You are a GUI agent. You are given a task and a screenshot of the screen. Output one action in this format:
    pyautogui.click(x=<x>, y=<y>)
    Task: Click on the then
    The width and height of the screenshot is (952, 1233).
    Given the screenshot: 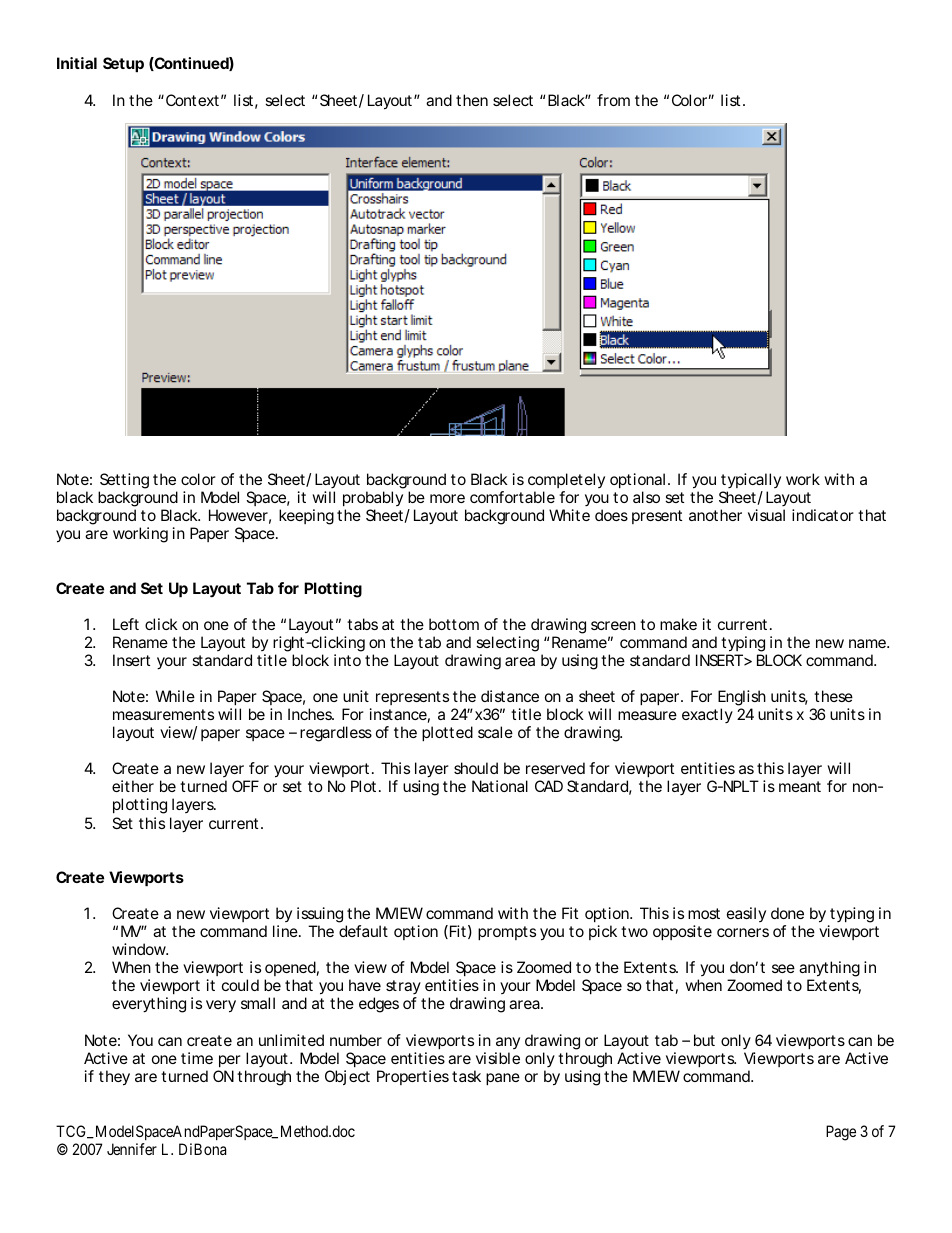 What is the action you would take?
    pyautogui.click(x=472, y=100)
